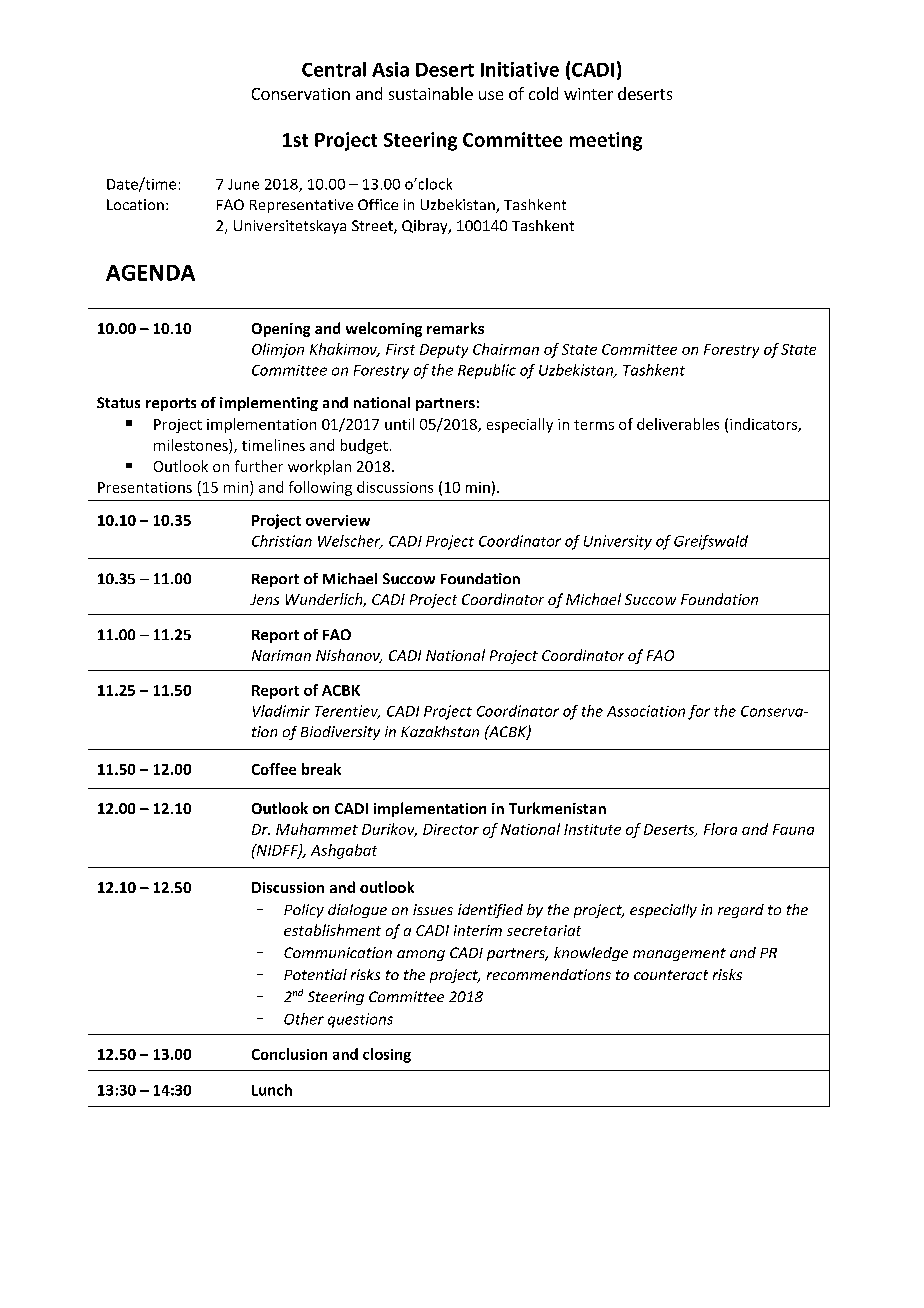 The width and height of the screenshot is (924, 1308). What do you see at coordinates (431, 93) in the screenshot?
I see `sustainable` at bounding box center [431, 93].
